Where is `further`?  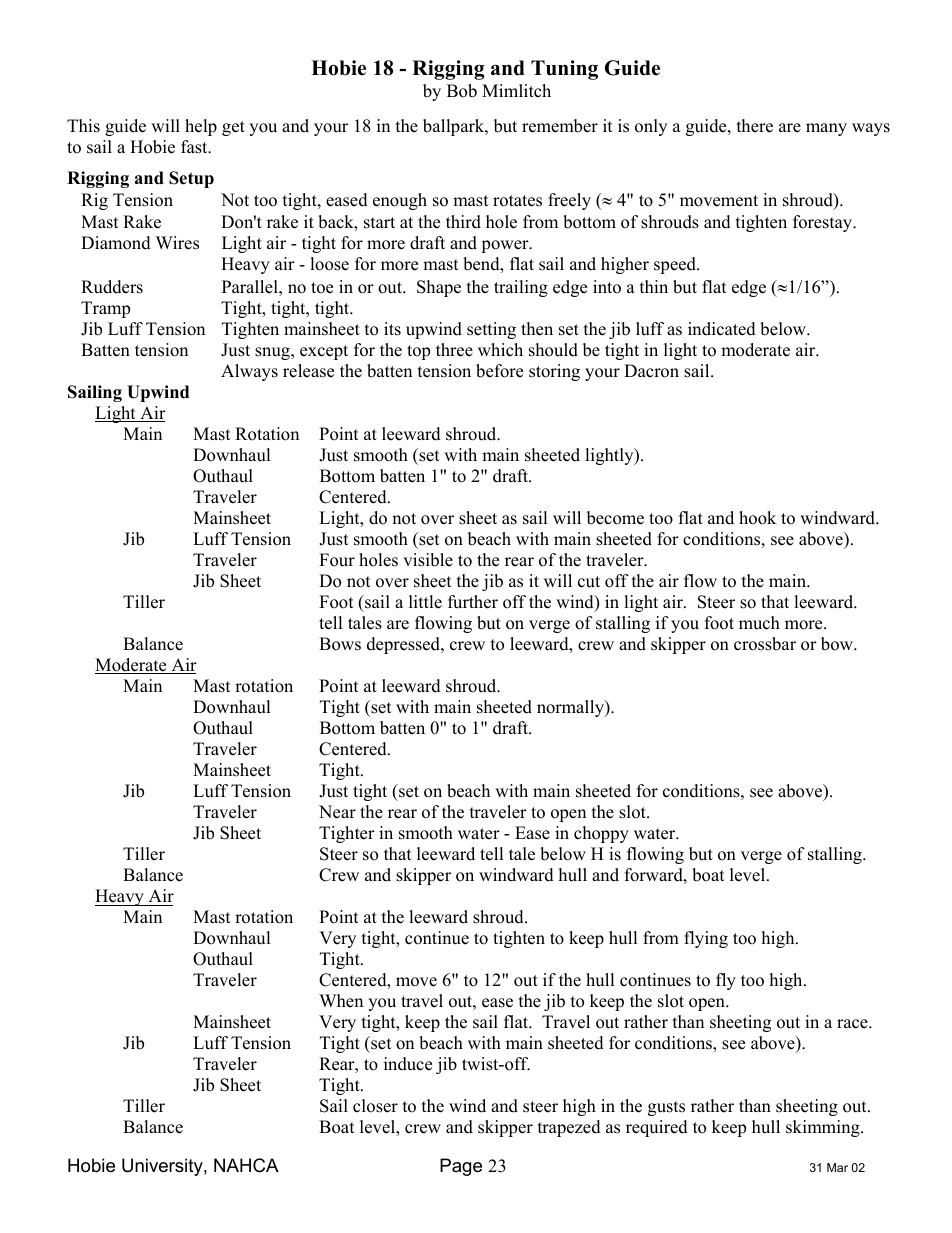 further is located at coordinates (473, 602).
